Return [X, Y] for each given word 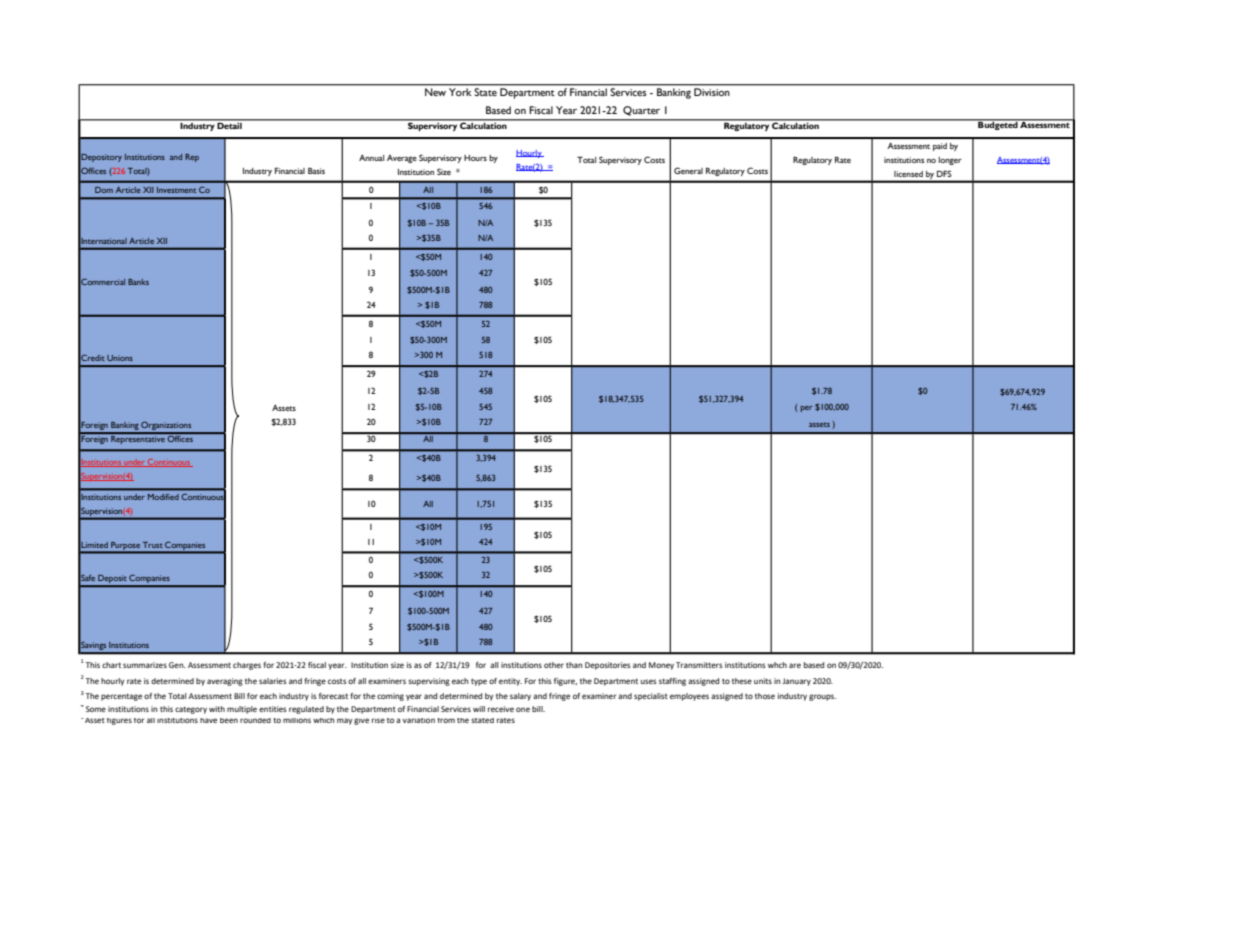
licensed [908, 174]
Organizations [167, 427]
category [191, 710]
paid [940, 147]
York [460, 92]
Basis [316, 170]
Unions [120, 358]
